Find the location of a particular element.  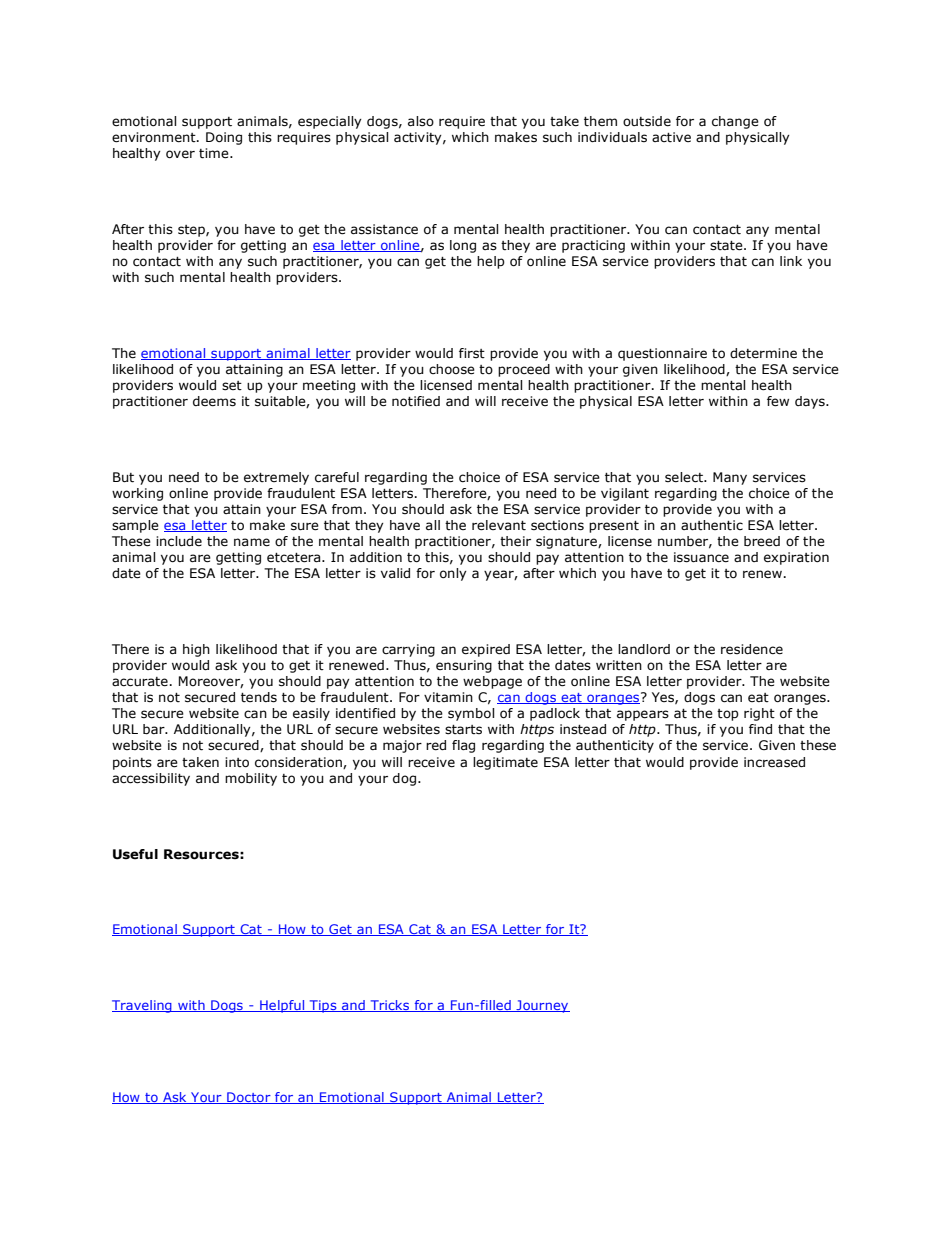

only is located at coordinates (453, 574).
